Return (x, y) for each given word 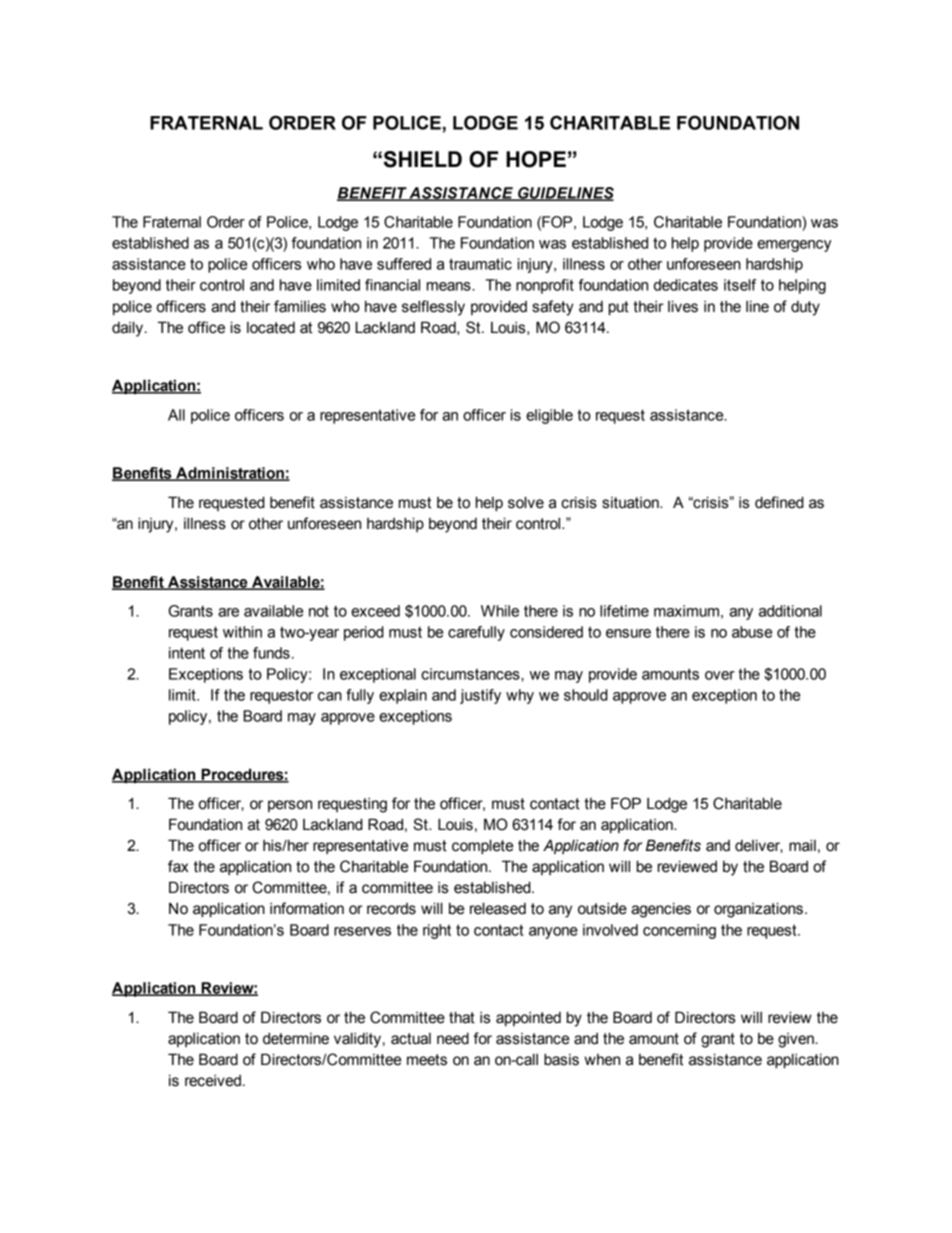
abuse (752, 632)
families (300, 306)
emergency (794, 246)
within (242, 632)
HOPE (536, 159)
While (500, 611)
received (213, 1081)
